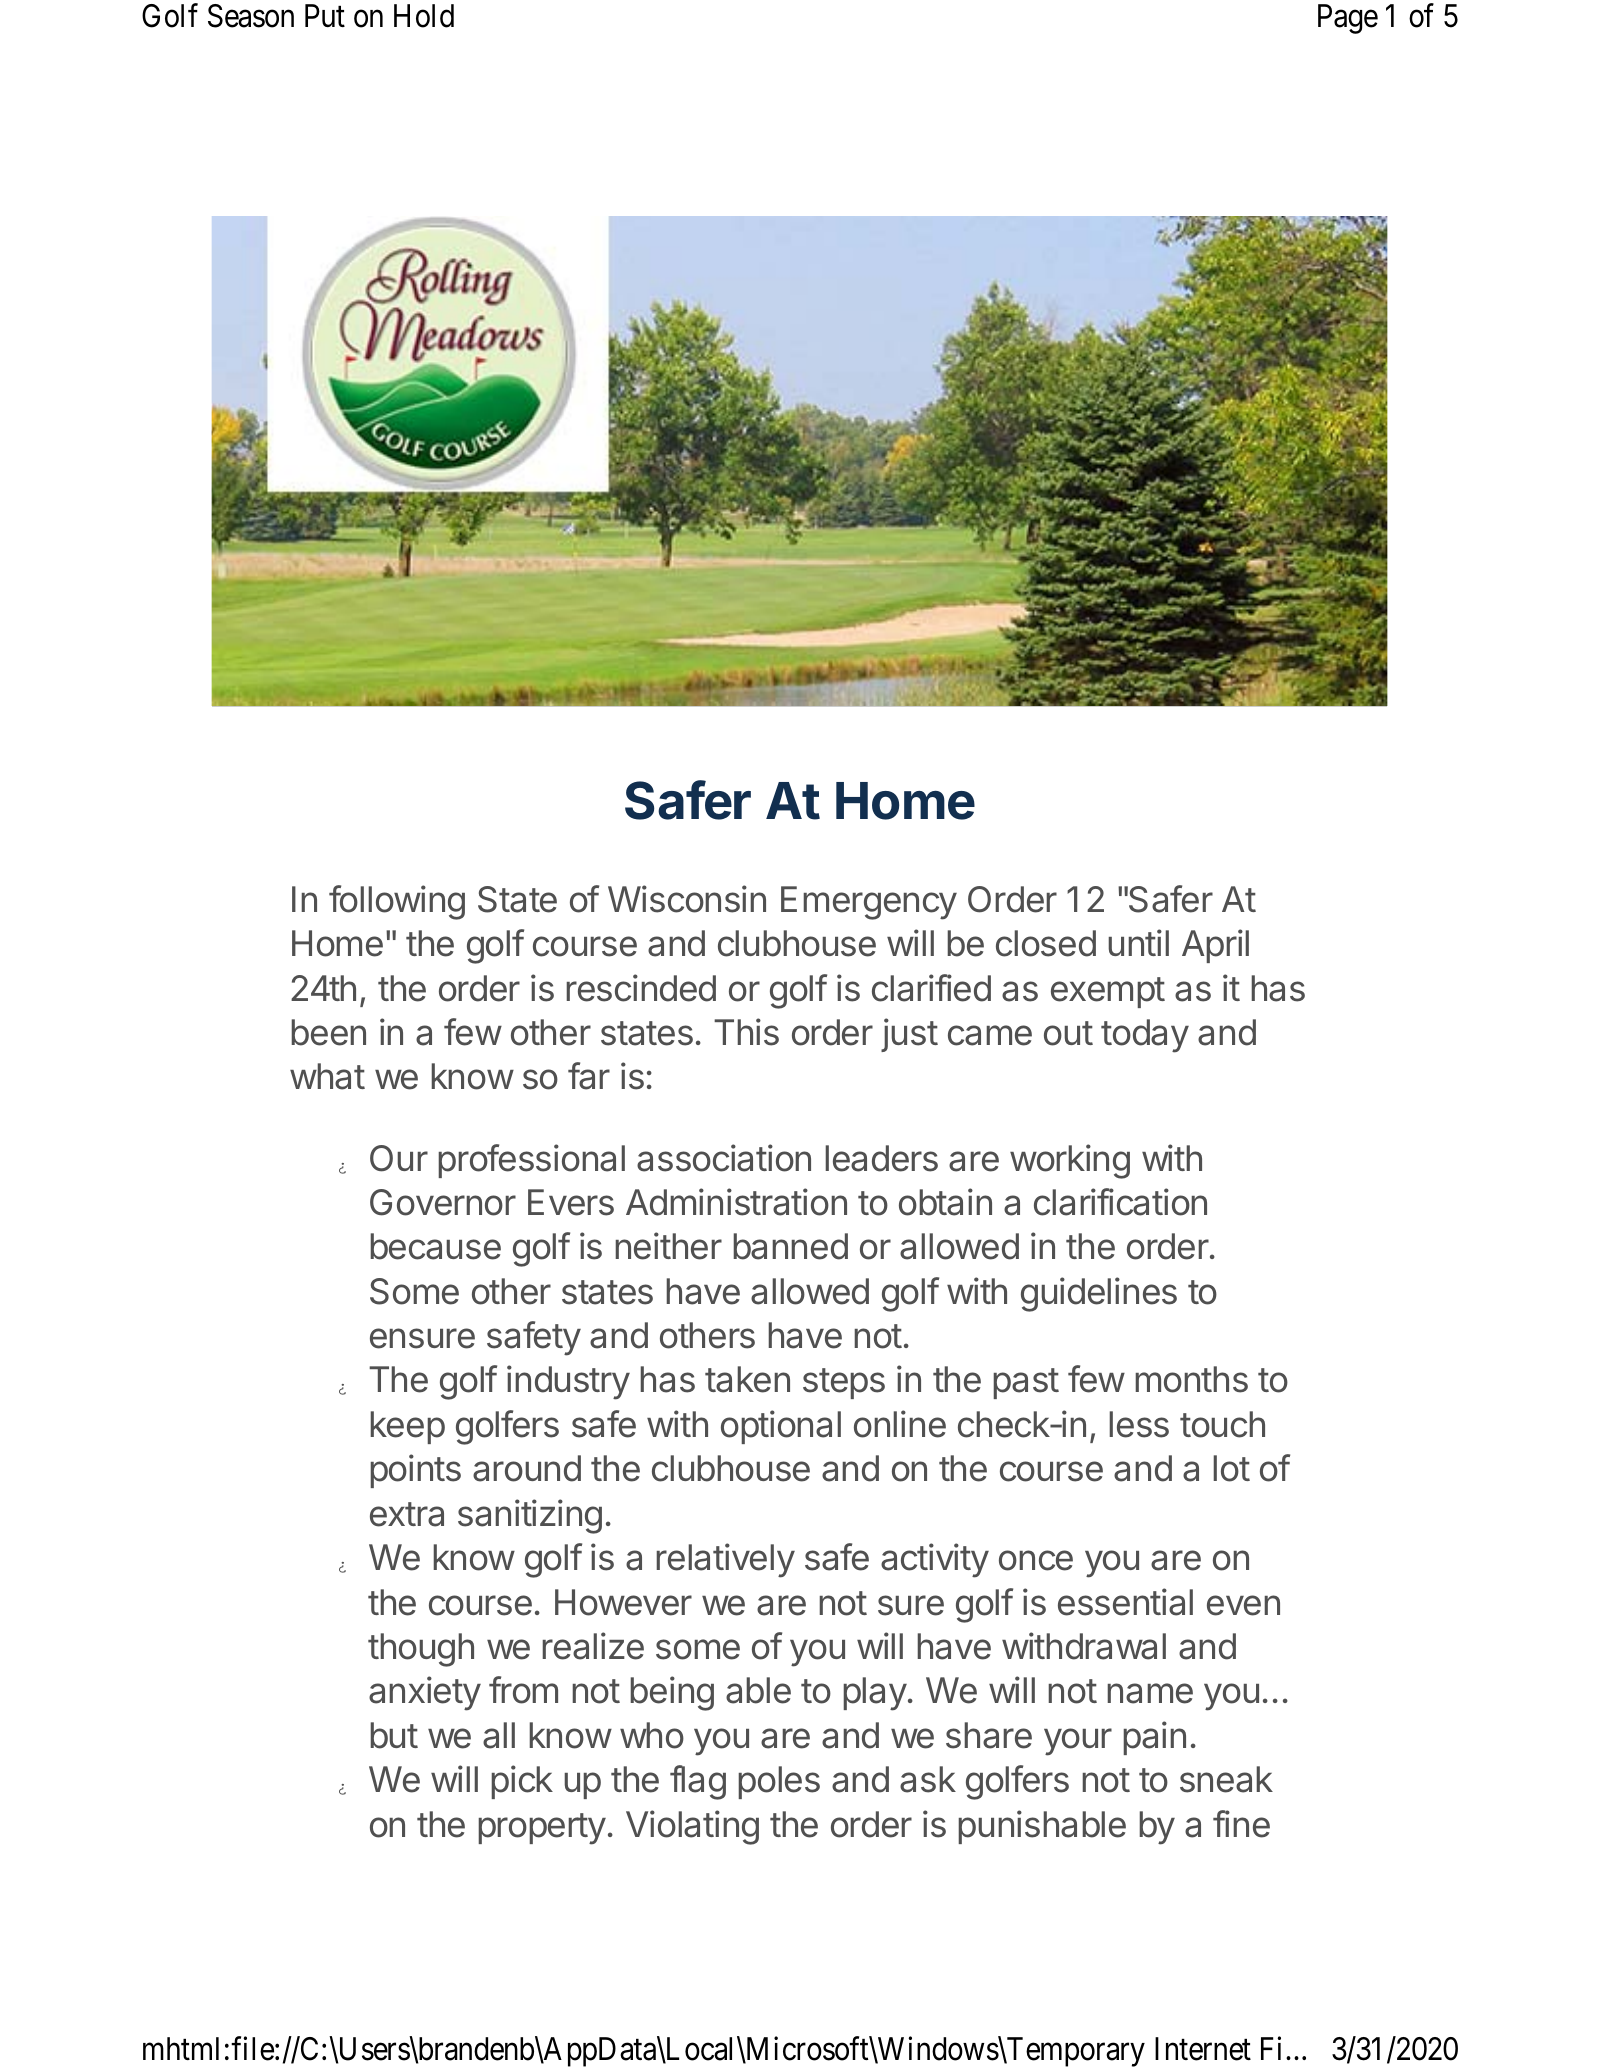 The width and height of the document is (1599, 2069). I want to click on Put, so click(325, 16).
